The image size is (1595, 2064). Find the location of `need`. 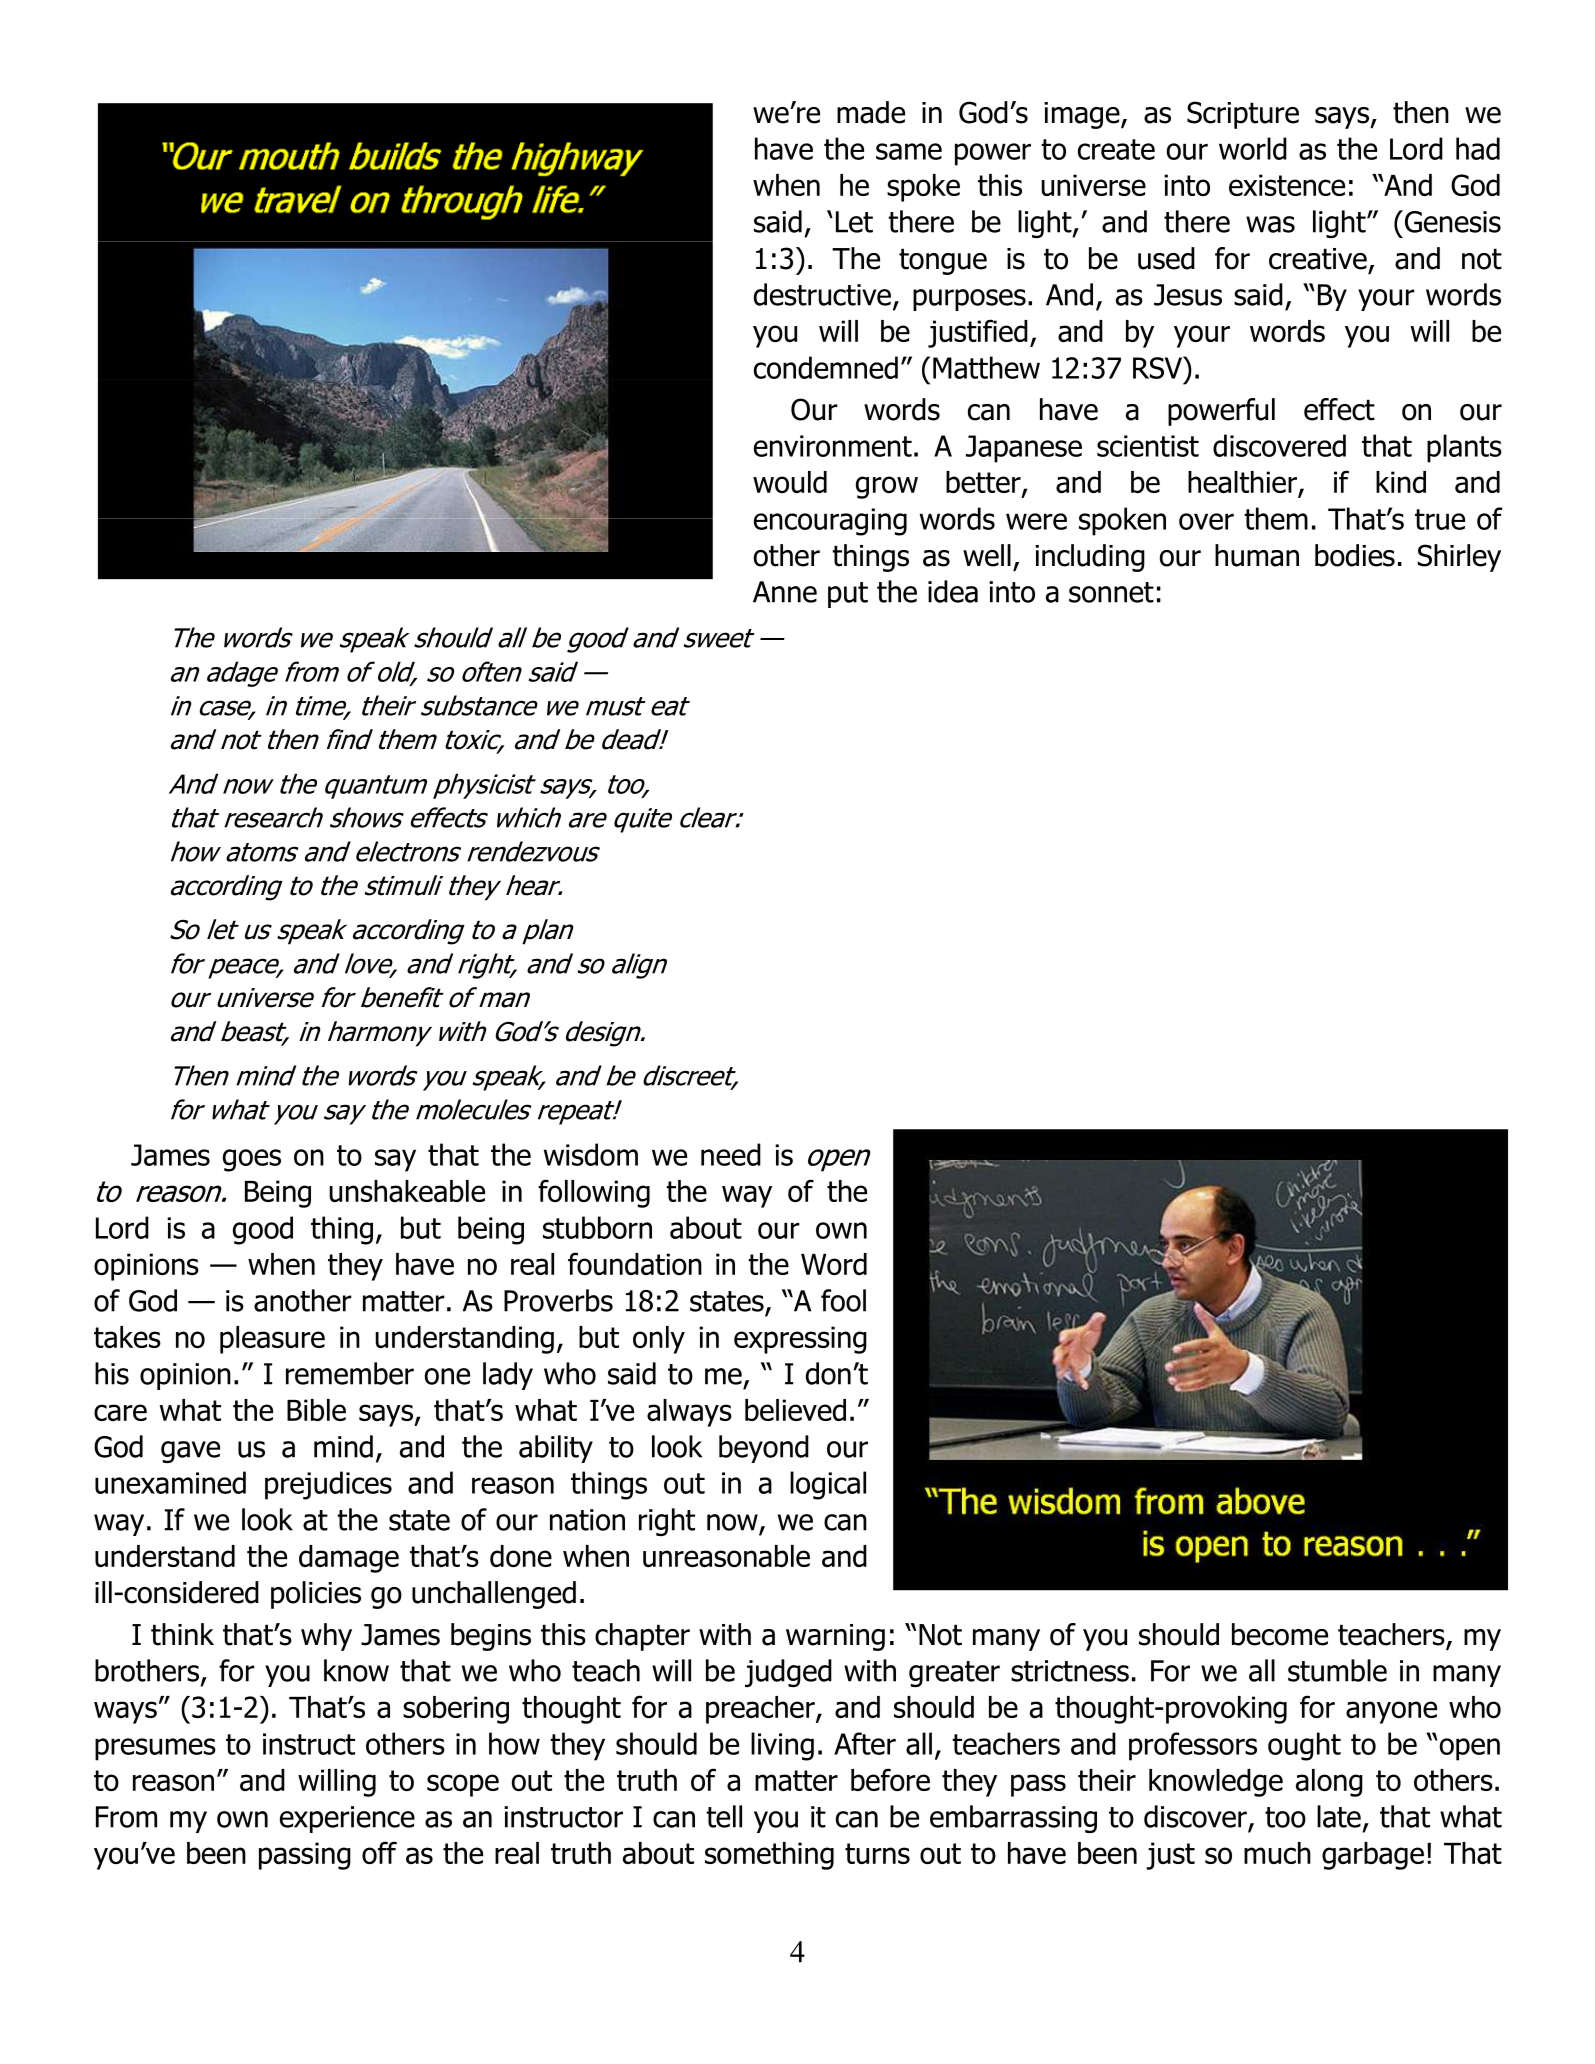

need is located at coordinates (731, 1154).
